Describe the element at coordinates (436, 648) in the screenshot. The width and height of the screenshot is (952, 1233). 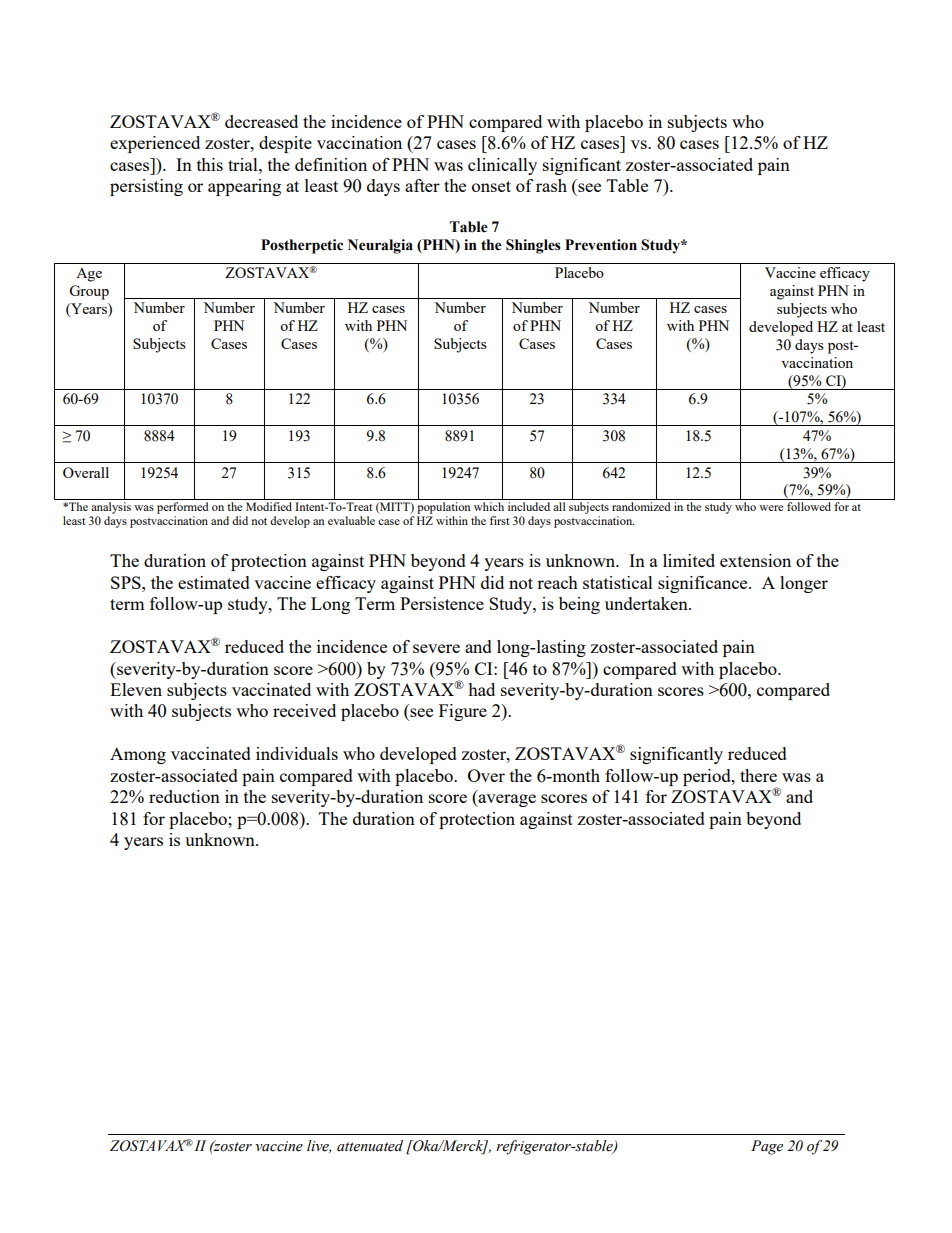
I see `severe` at that location.
